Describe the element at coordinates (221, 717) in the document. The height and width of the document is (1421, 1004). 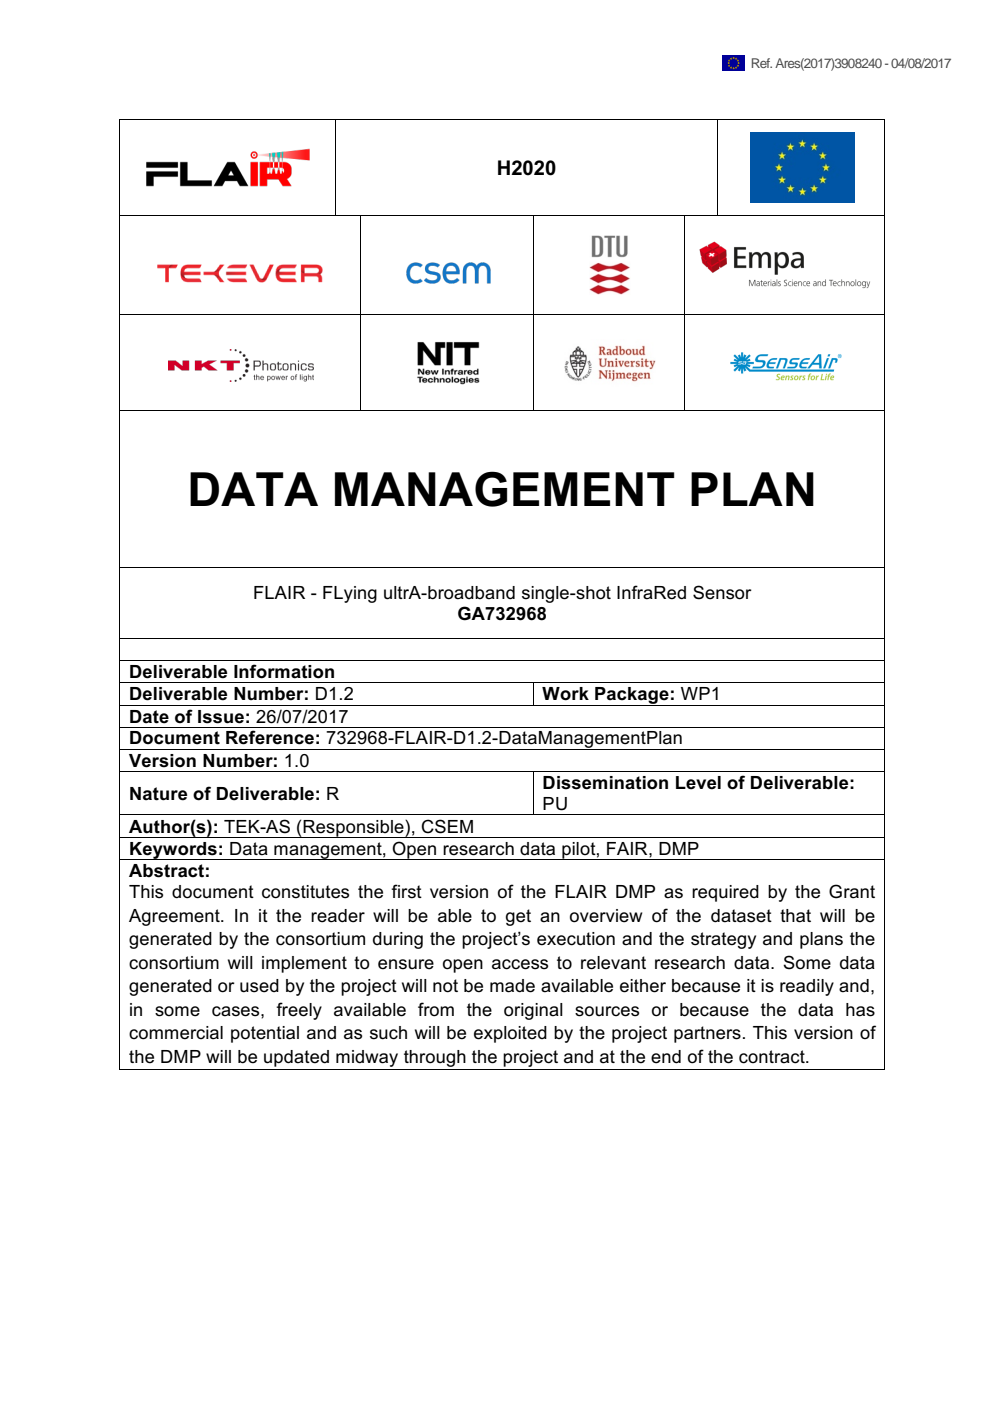
I see `Issue` at that location.
